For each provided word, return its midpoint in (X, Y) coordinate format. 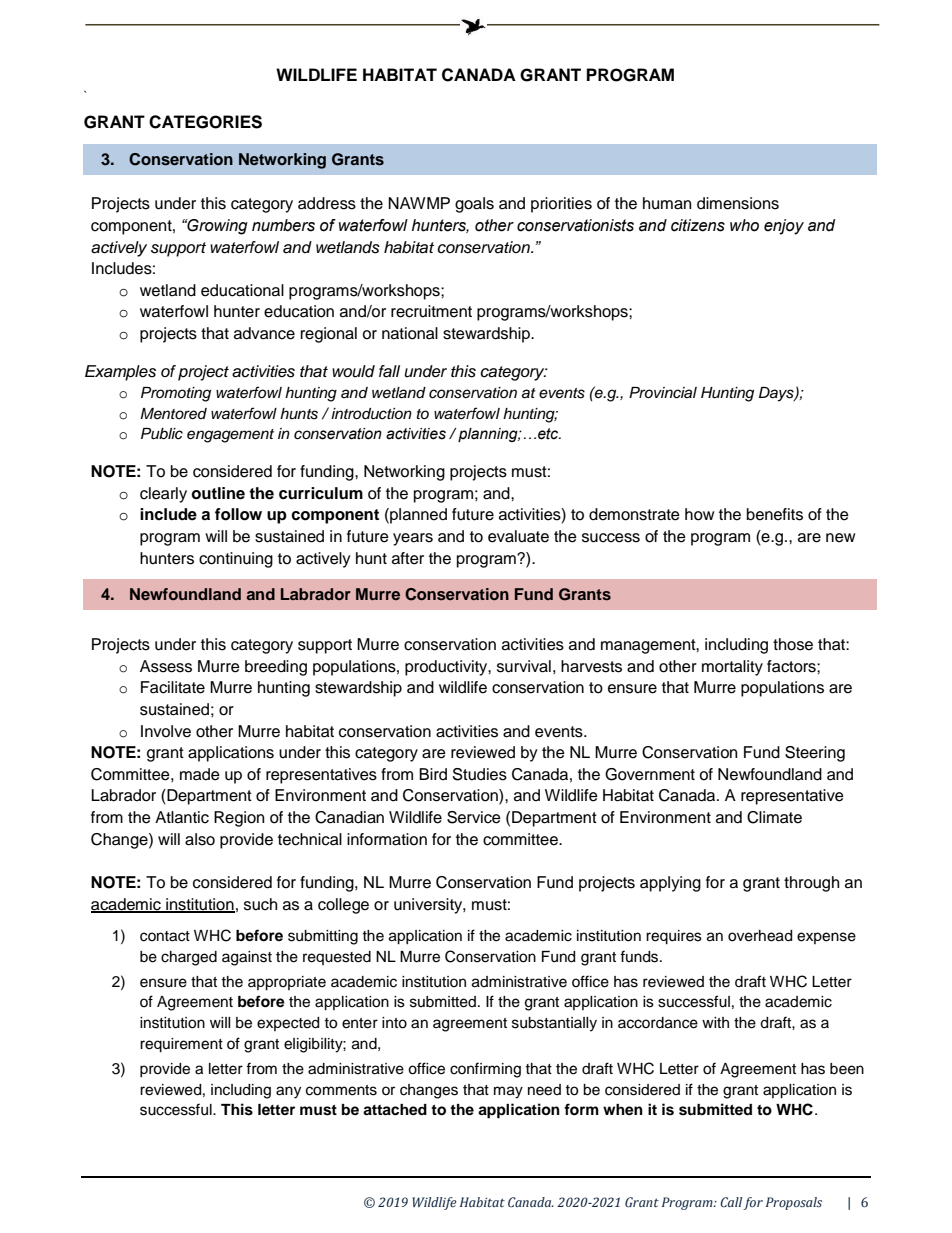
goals (474, 205)
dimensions (738, 203)
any (288, 1092)
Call (732, 1203)
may (508, 1092)
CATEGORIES (205, 122)
